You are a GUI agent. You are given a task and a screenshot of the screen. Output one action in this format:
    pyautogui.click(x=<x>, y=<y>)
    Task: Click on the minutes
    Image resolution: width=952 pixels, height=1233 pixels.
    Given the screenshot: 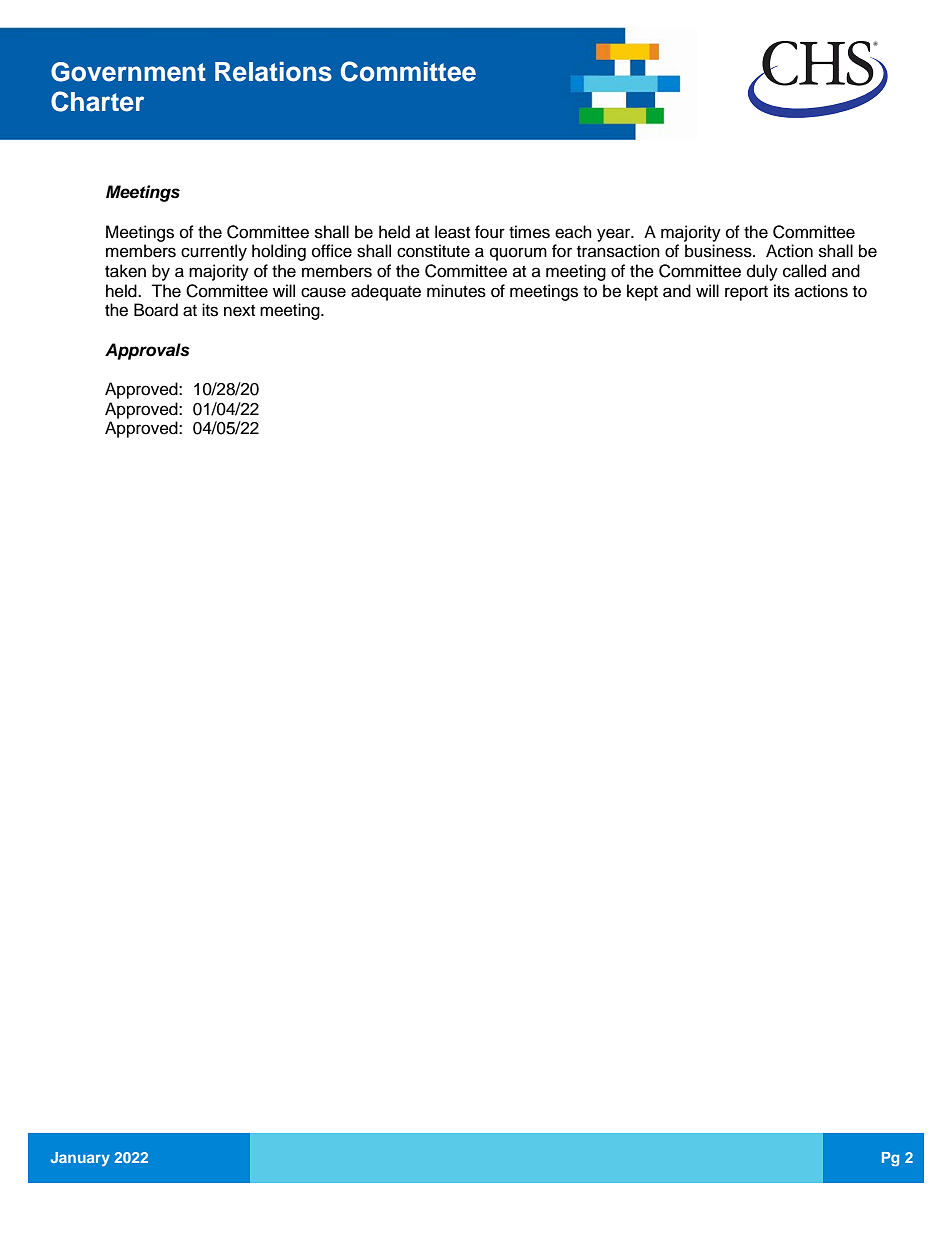 What is the action you would take?
    pyautogui.click(x=456, y=291)
